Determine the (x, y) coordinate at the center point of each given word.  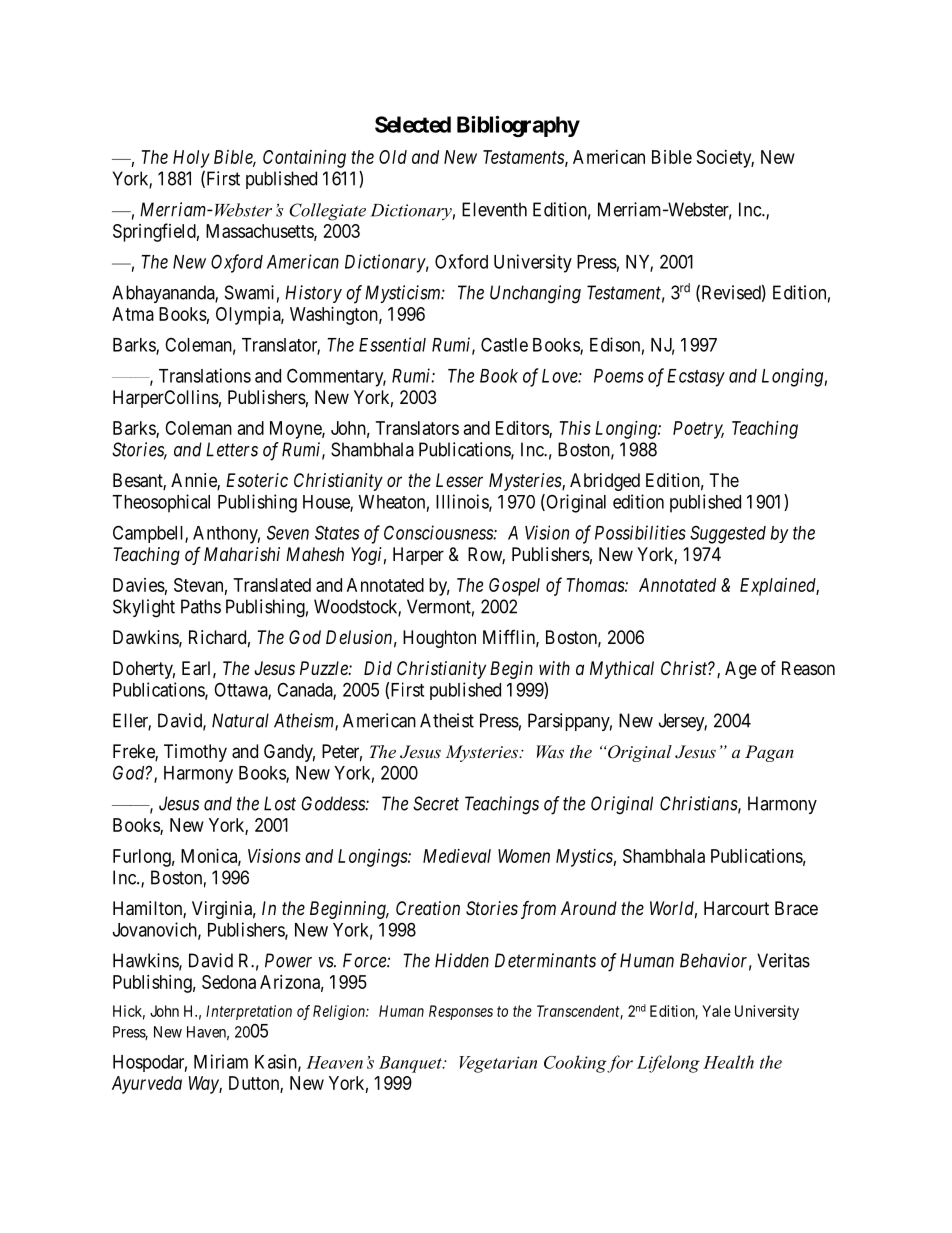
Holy (191, 159)
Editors (523, 429)
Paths (201, 606)
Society (725, 159)
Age (741, 670)
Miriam (221, 1061)
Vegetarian (498, 1064)
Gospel (514, 587)
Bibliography (518, 126)
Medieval (457, 856)
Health (728, 1062)
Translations (205, 375)
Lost (280, 803)
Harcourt (736, 908)
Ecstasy (696, 378)
